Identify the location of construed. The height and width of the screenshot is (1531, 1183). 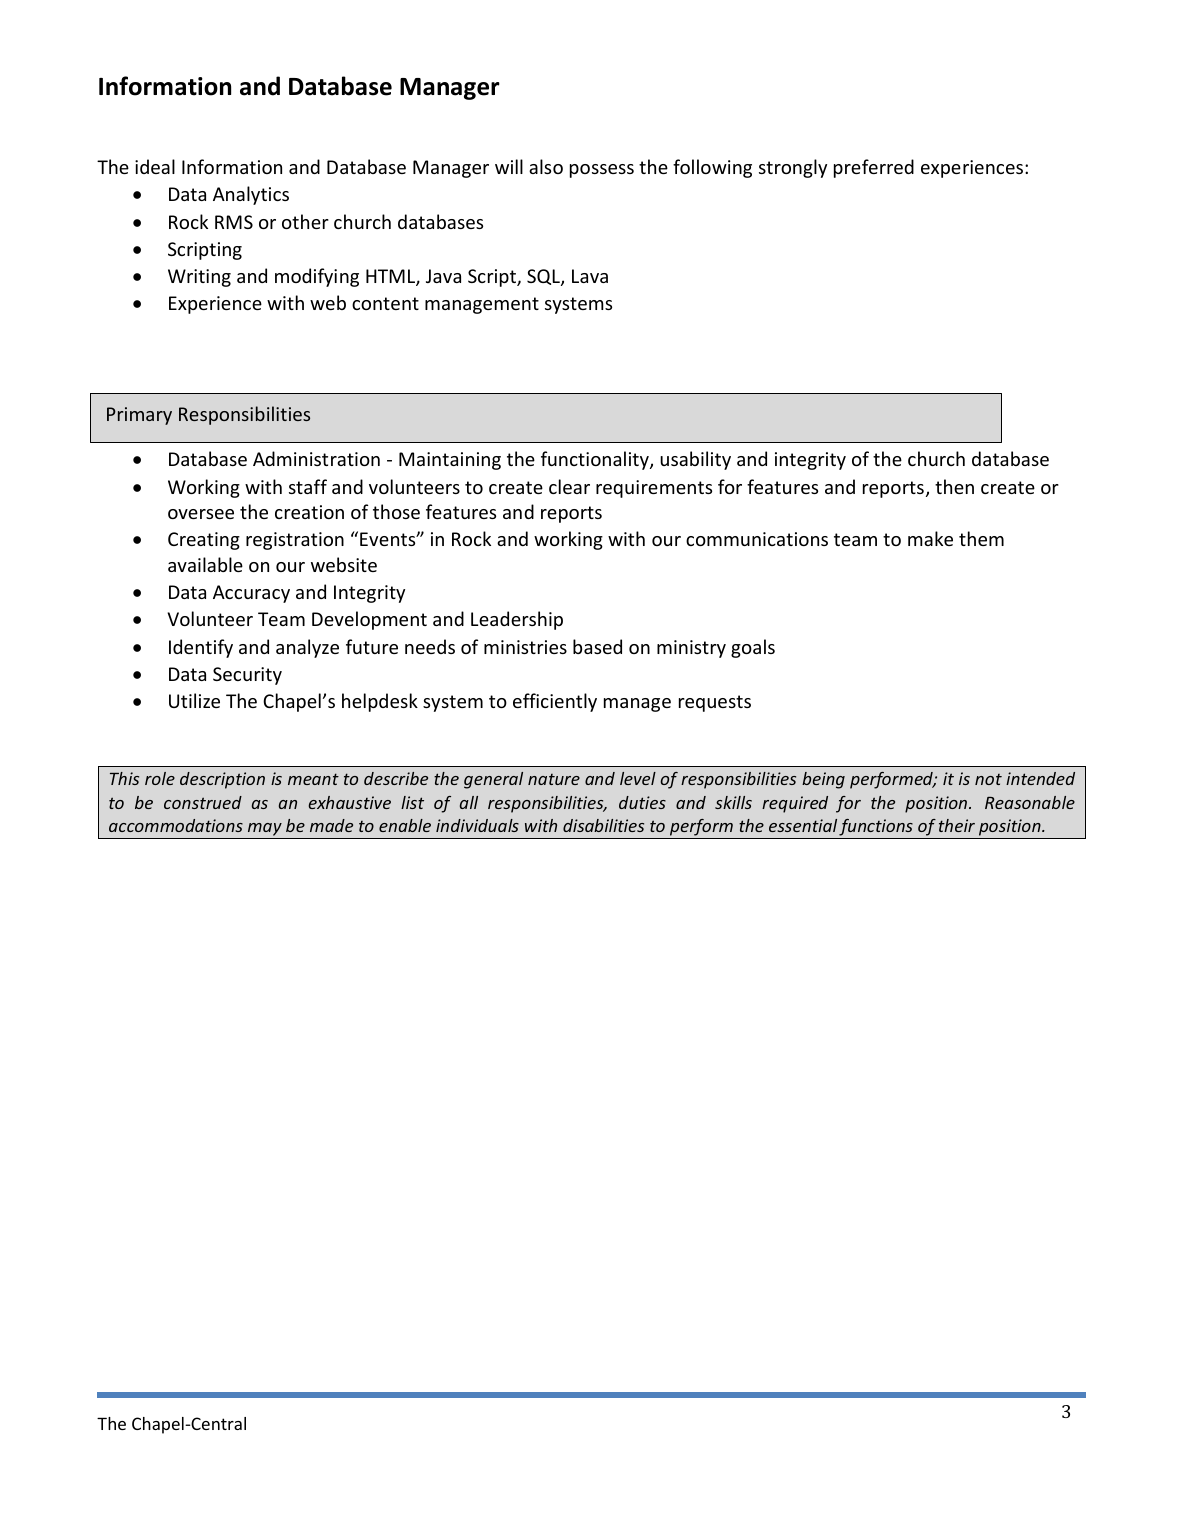
(203, 802).
